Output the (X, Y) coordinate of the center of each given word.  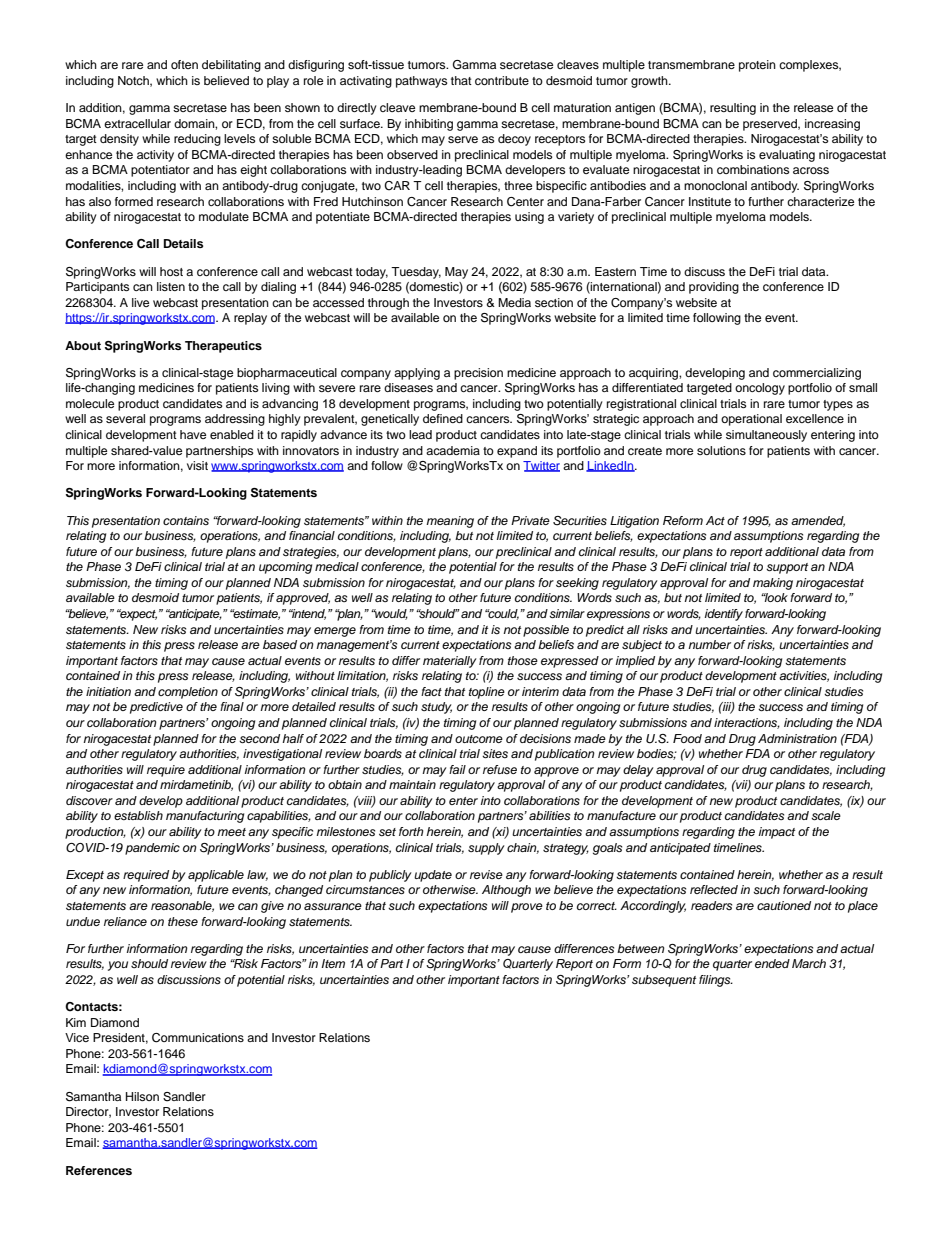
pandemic (152, 849)
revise (486, 874)
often (184, 64)
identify (724, 615)
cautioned (784, 905)
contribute (502, 80)
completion (188, 693)
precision (478, 374)
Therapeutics (223, 347)
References (99, 1170)
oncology (760, 389)
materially (450, 662)
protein (757, 66)
